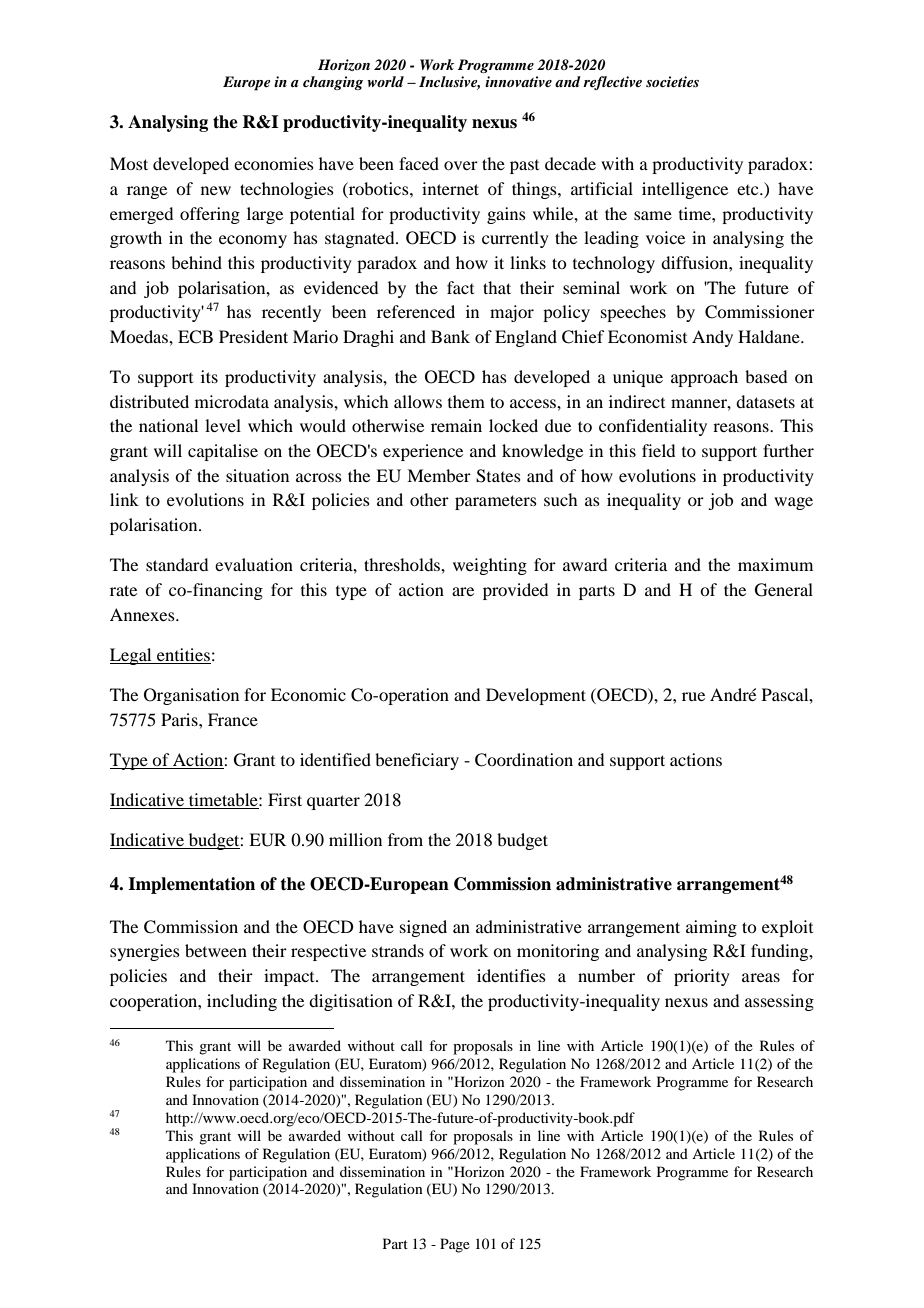 The image size is (924, 1308). Describe the element at coordinates (711, 928) in the screenshot. I see `aiming` at that location.
